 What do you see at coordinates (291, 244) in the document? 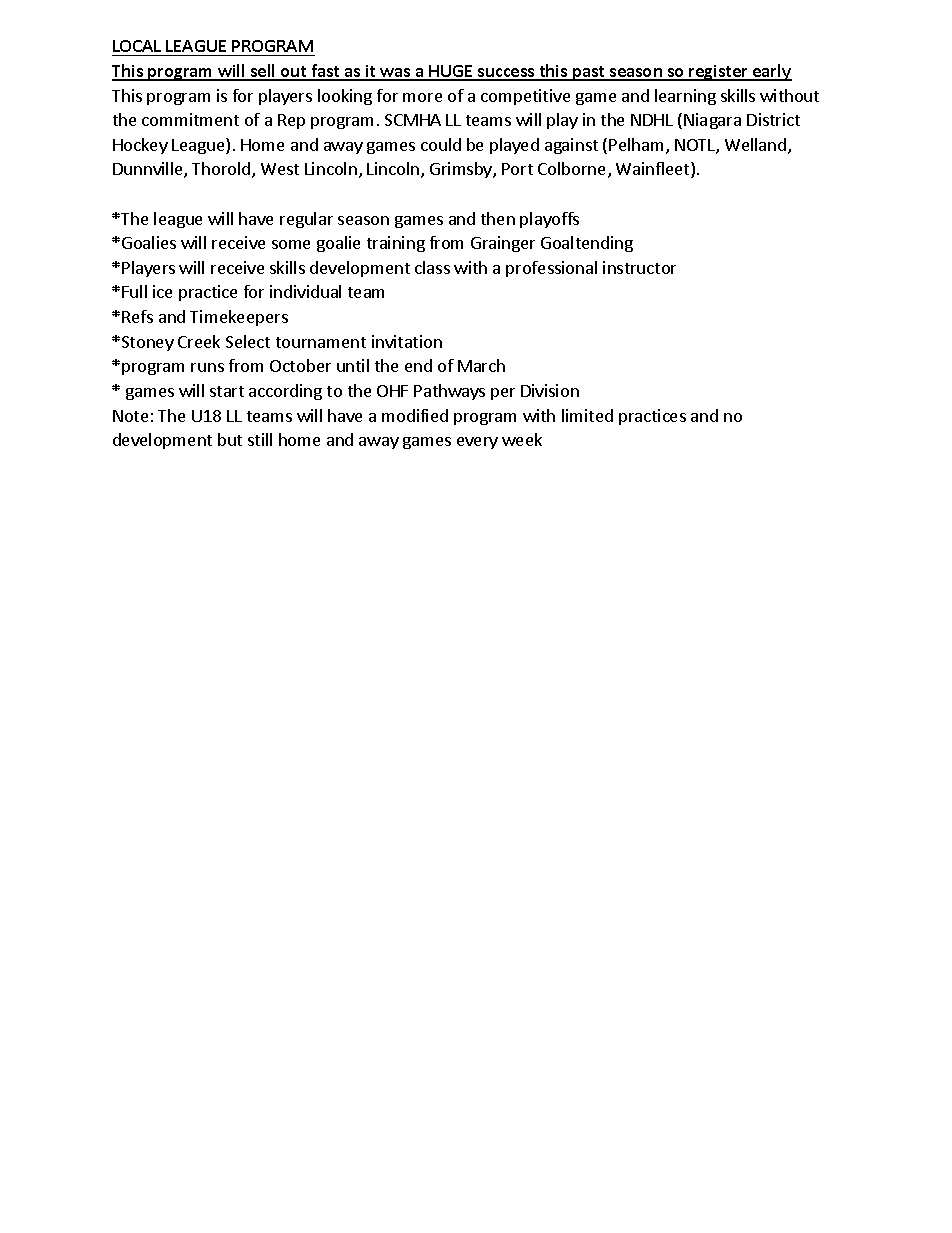
I see `some` at bounding box center [291, 244].
